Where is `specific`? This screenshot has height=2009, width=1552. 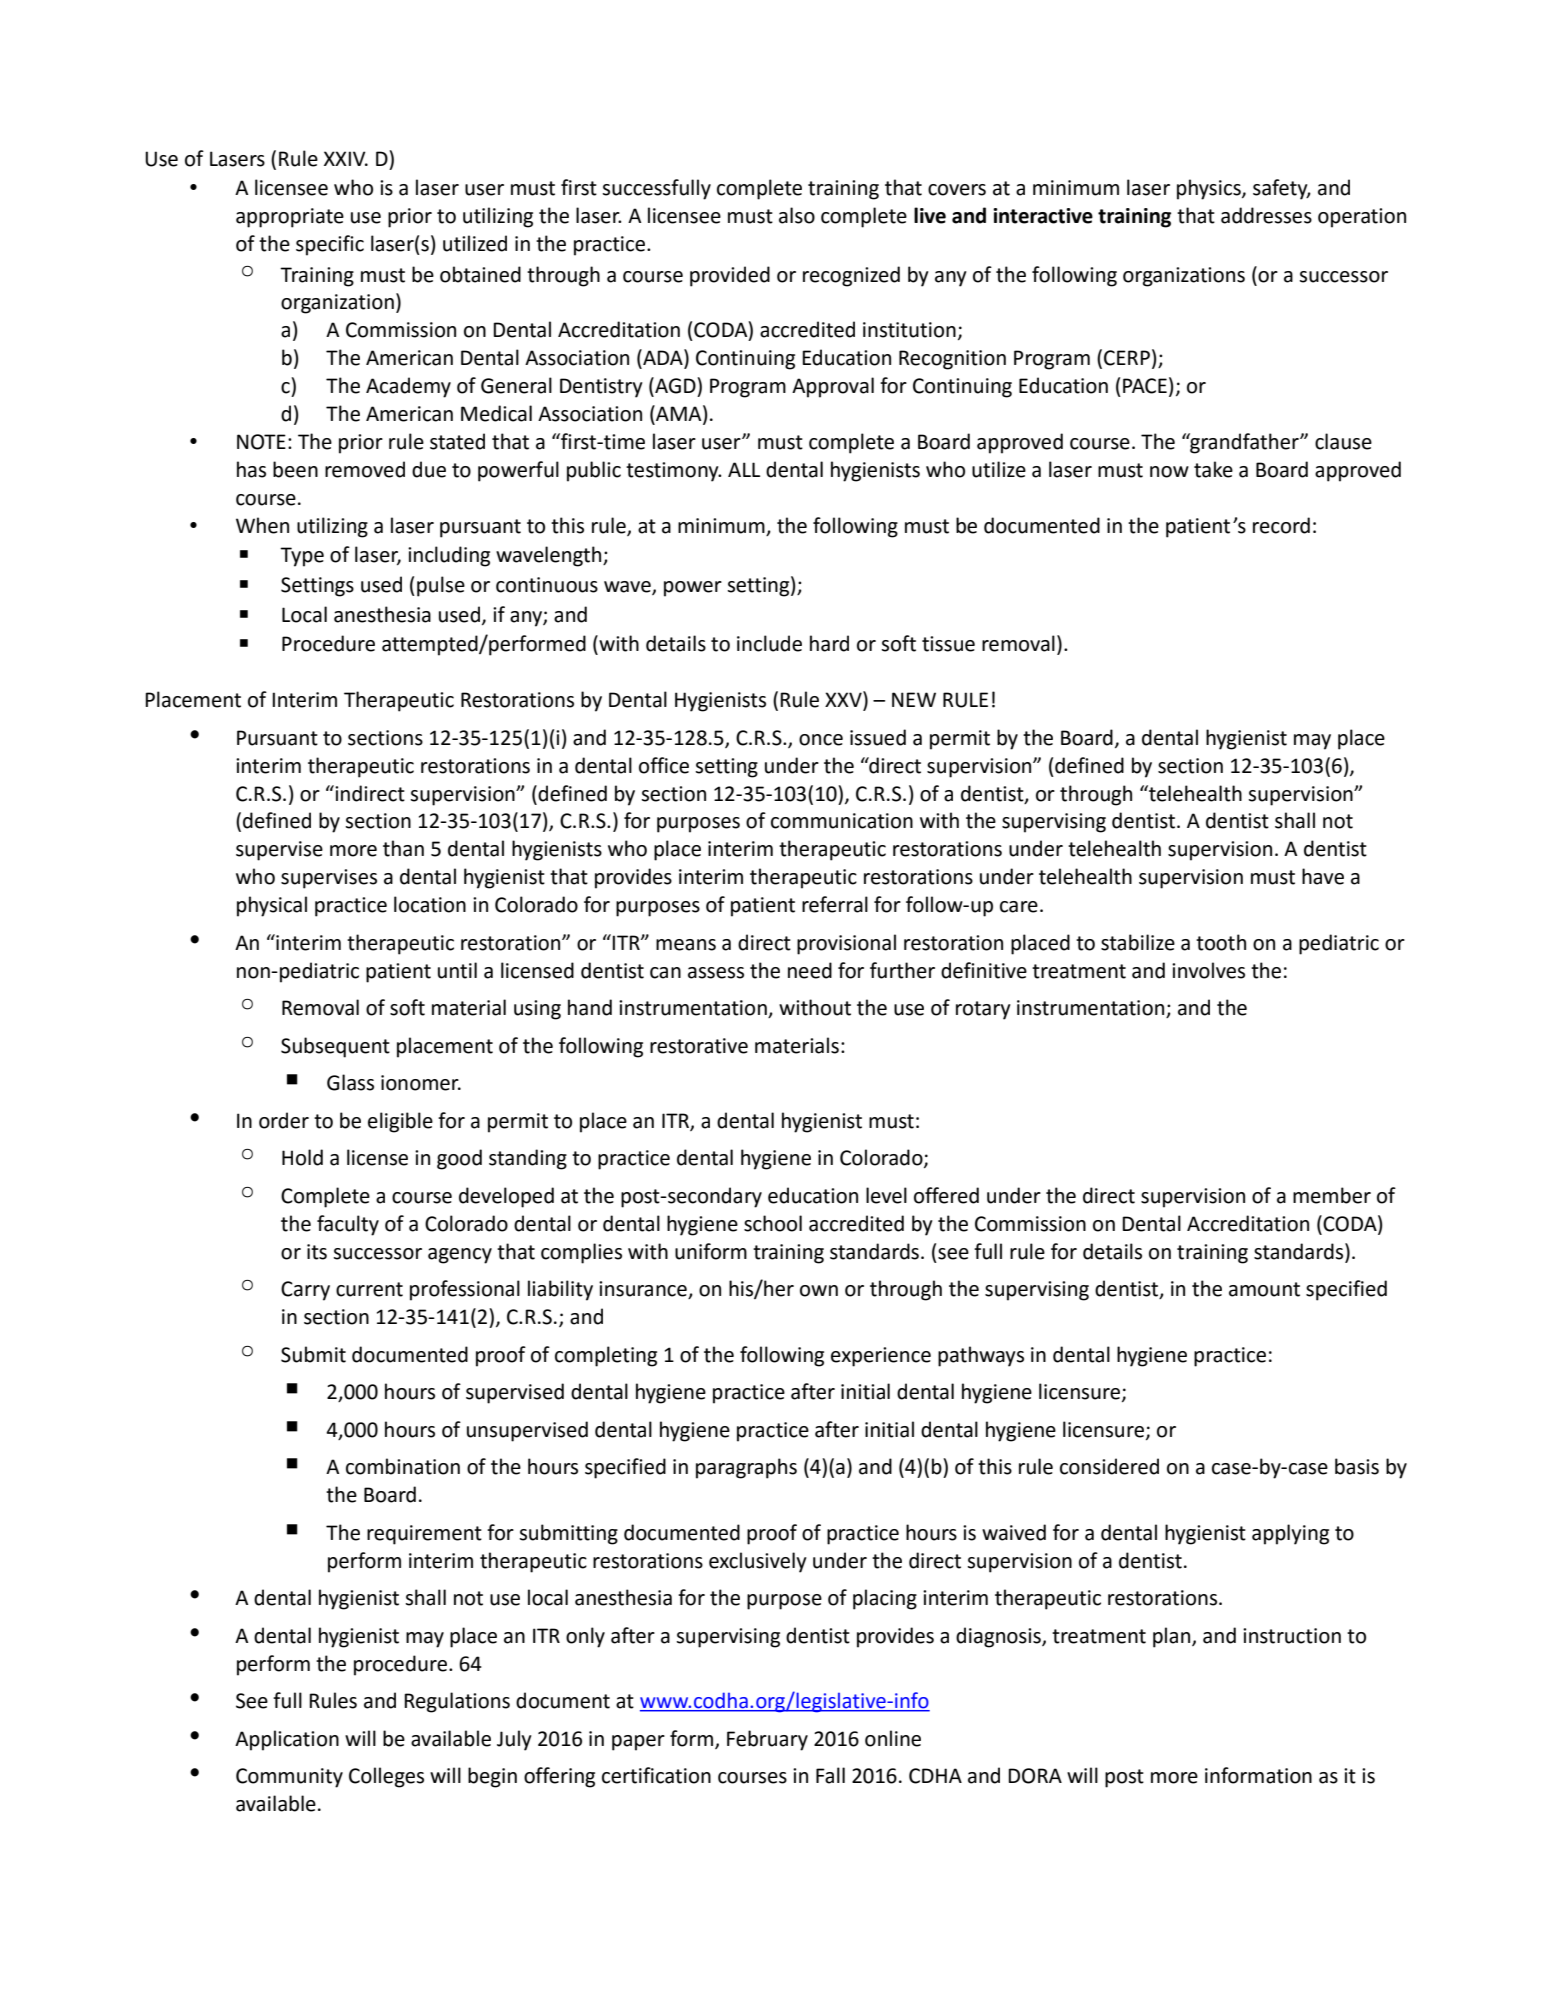
specific is located at coordinates (330, 245).
